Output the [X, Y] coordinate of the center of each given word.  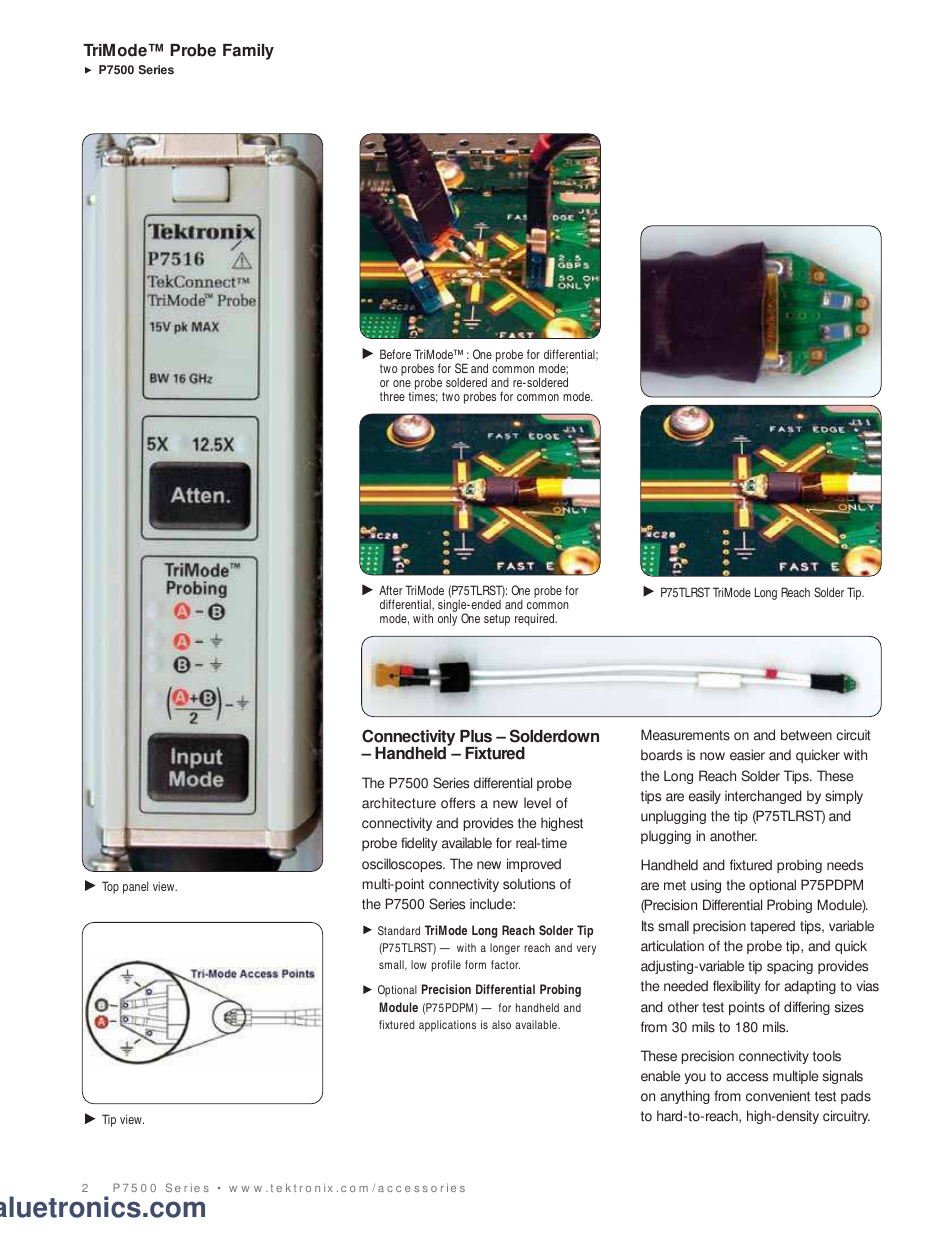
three [392, 396]
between [806, 735]
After [391, 590]
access [747, 1077]
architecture [399, 803]
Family [248, 52]
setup [497, 620]
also [501, 1024]
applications [447, 1026]
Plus [476, 736]
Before [395, 354]
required [536, 619]
